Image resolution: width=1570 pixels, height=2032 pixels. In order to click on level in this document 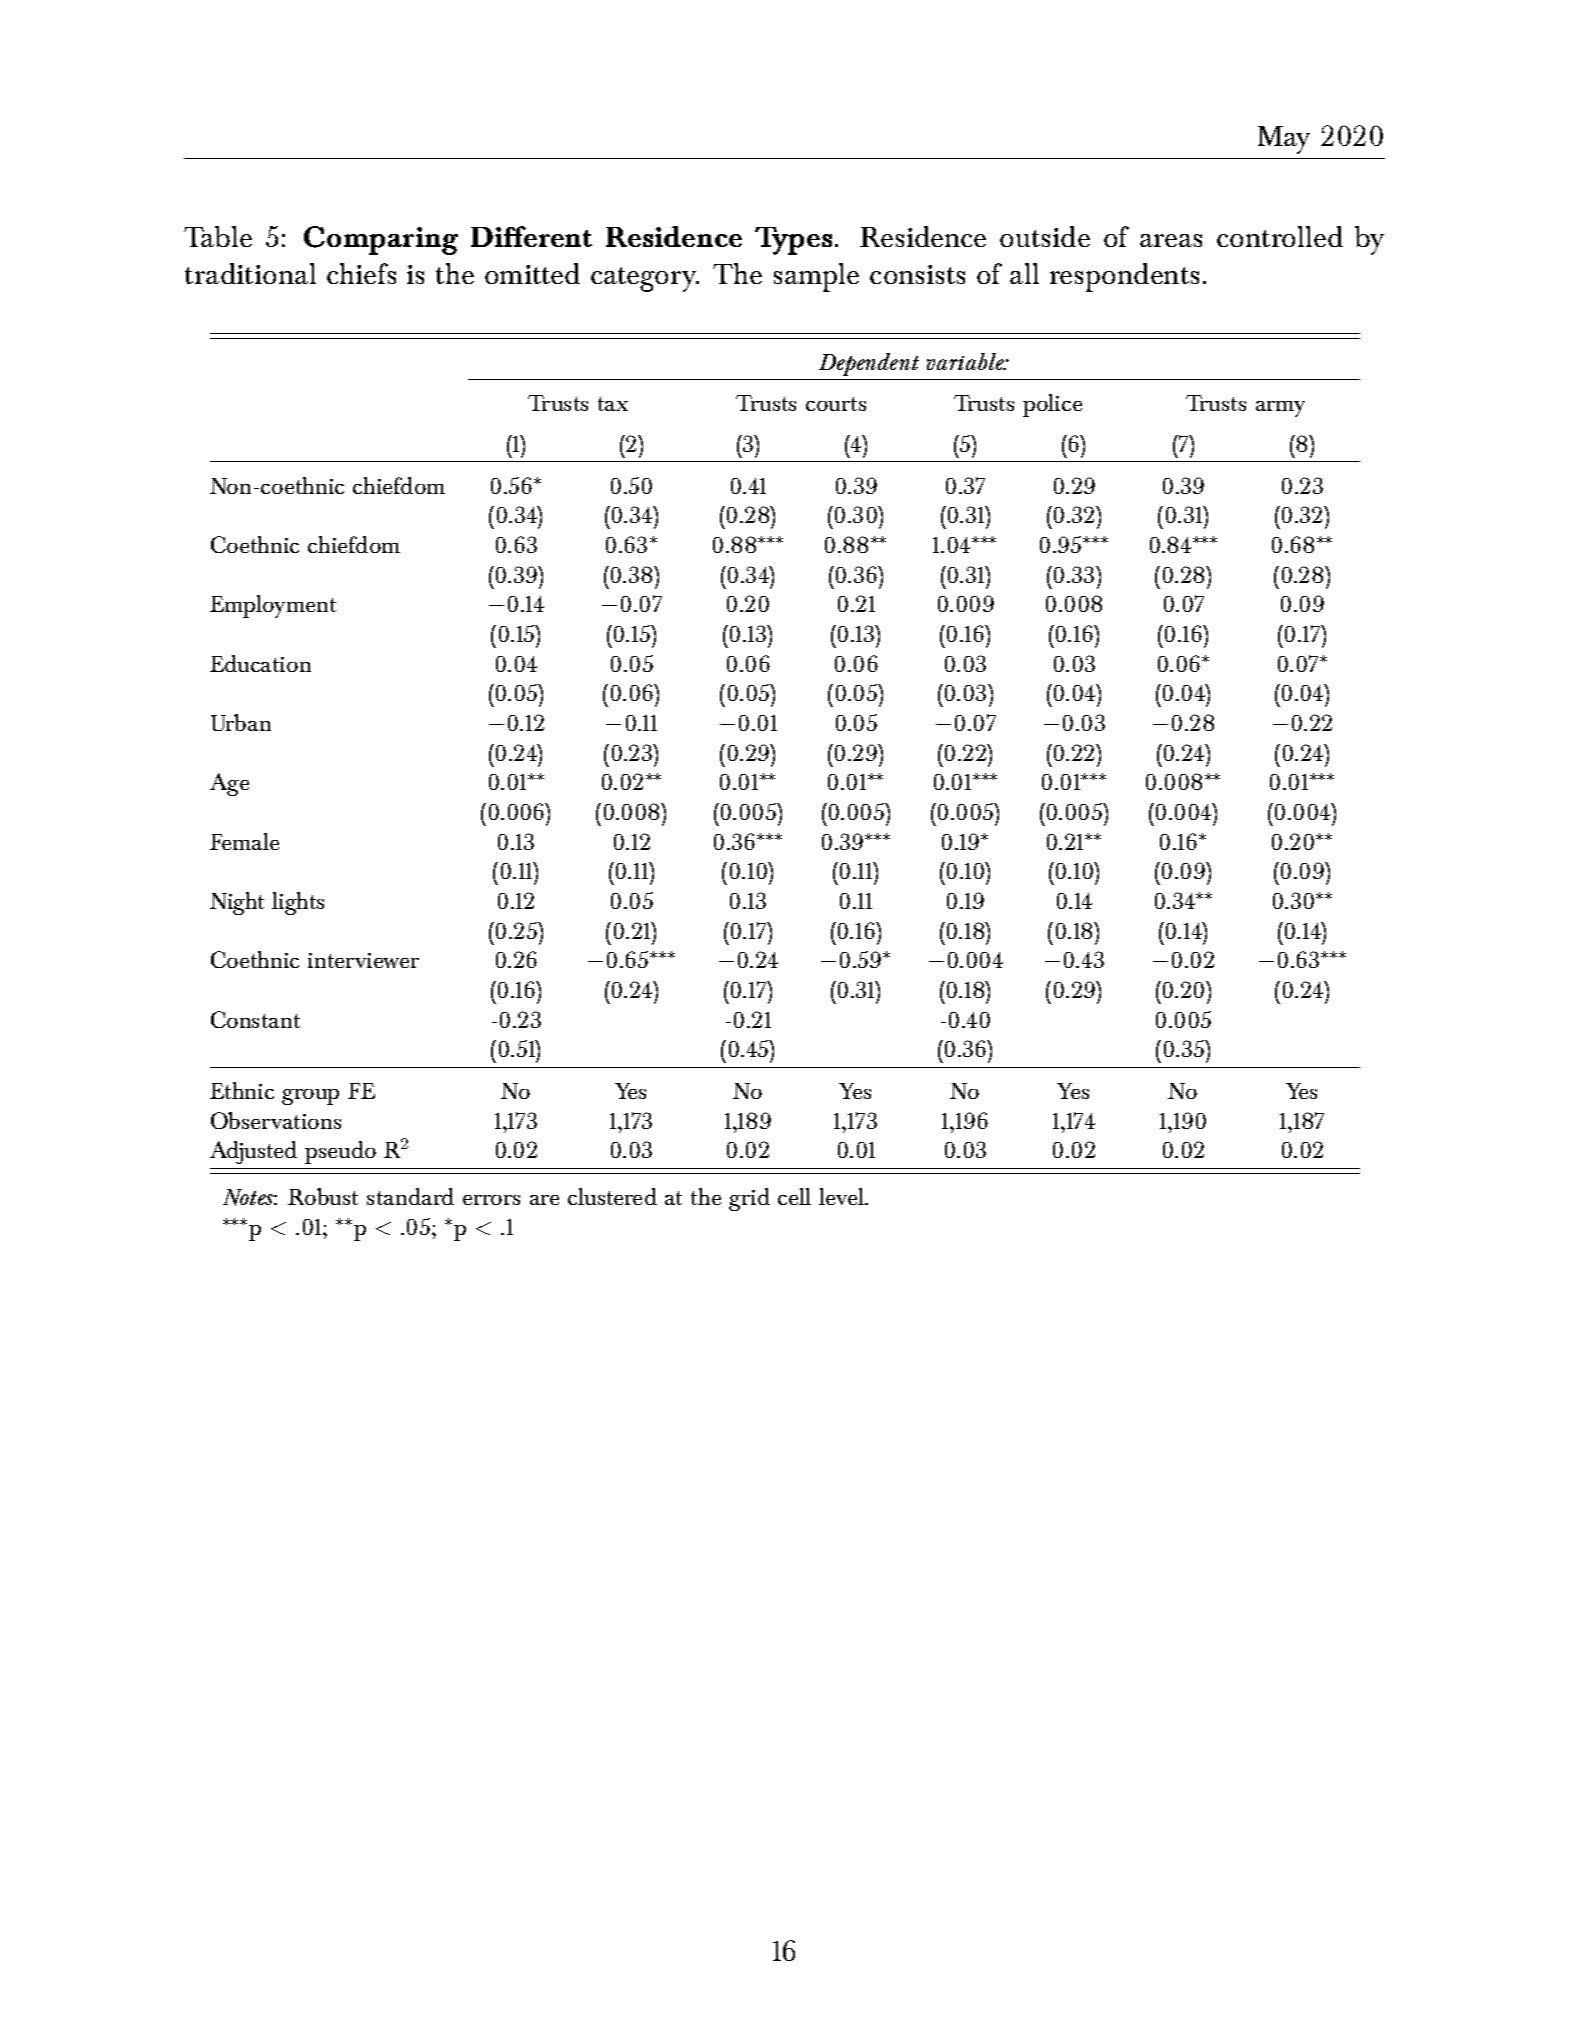, I will do `click(843, 1196)`.
